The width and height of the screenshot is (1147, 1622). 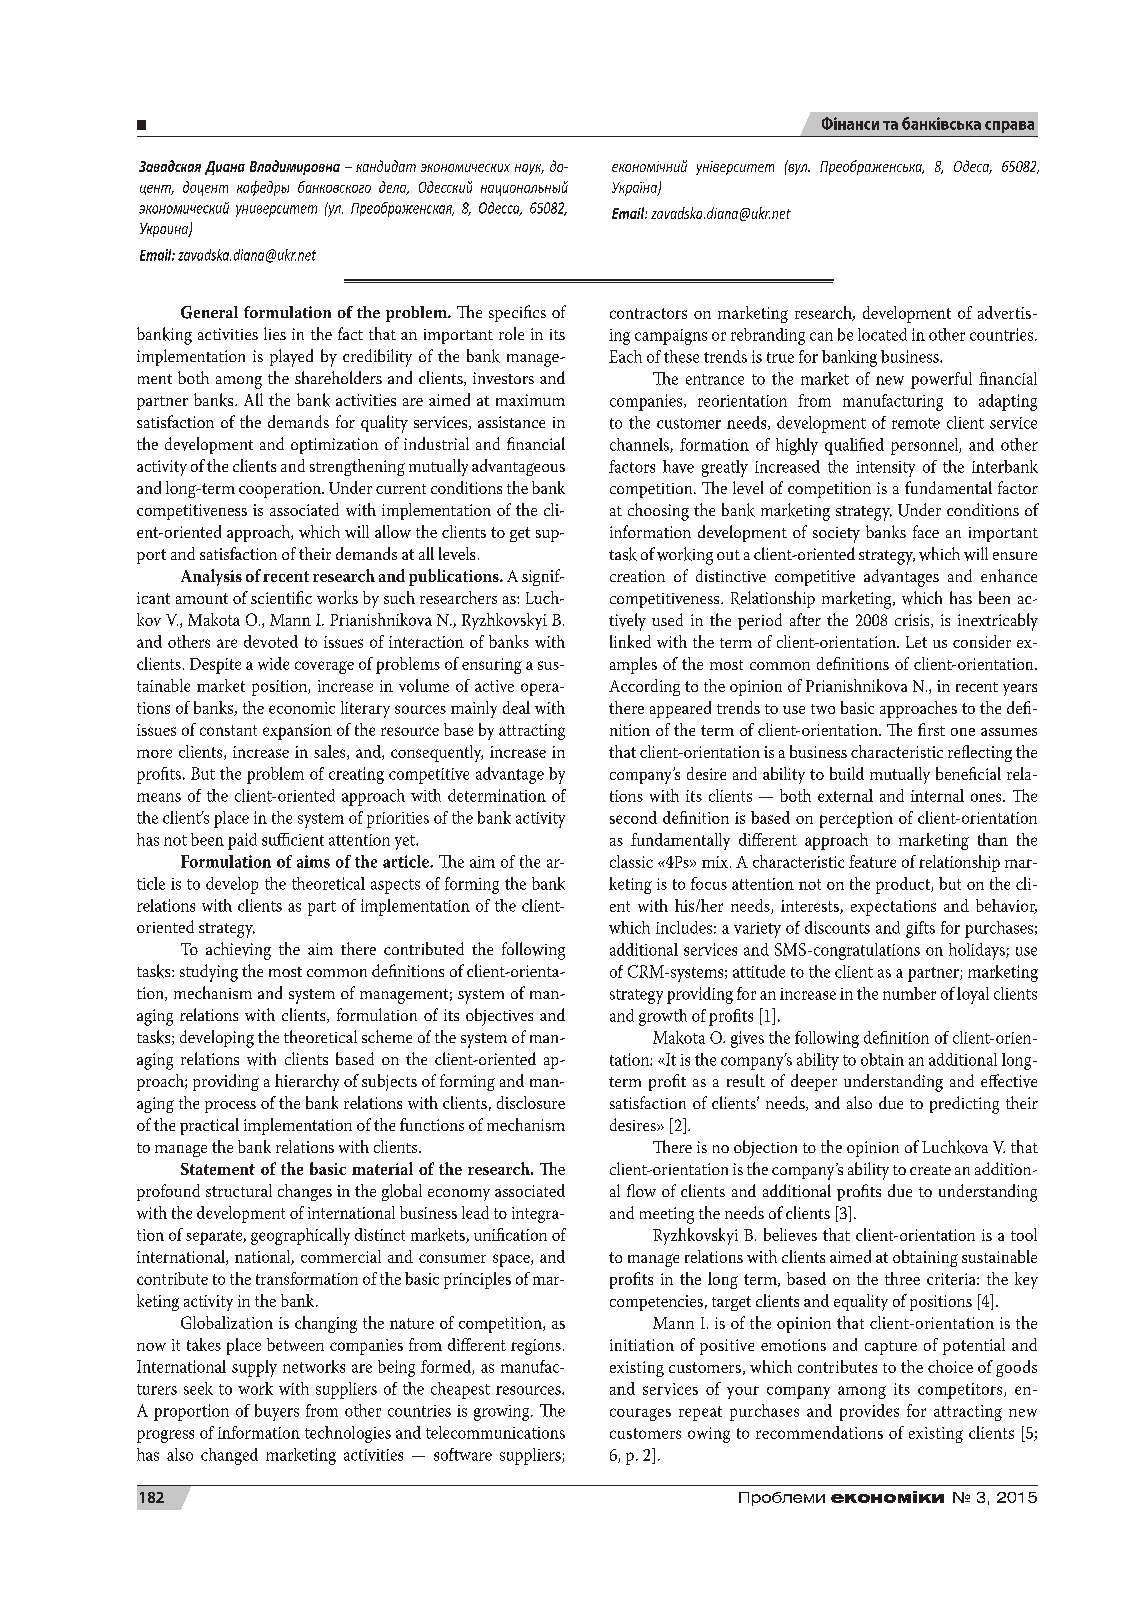 I want to click on feature, so click(x=872, y=861).
